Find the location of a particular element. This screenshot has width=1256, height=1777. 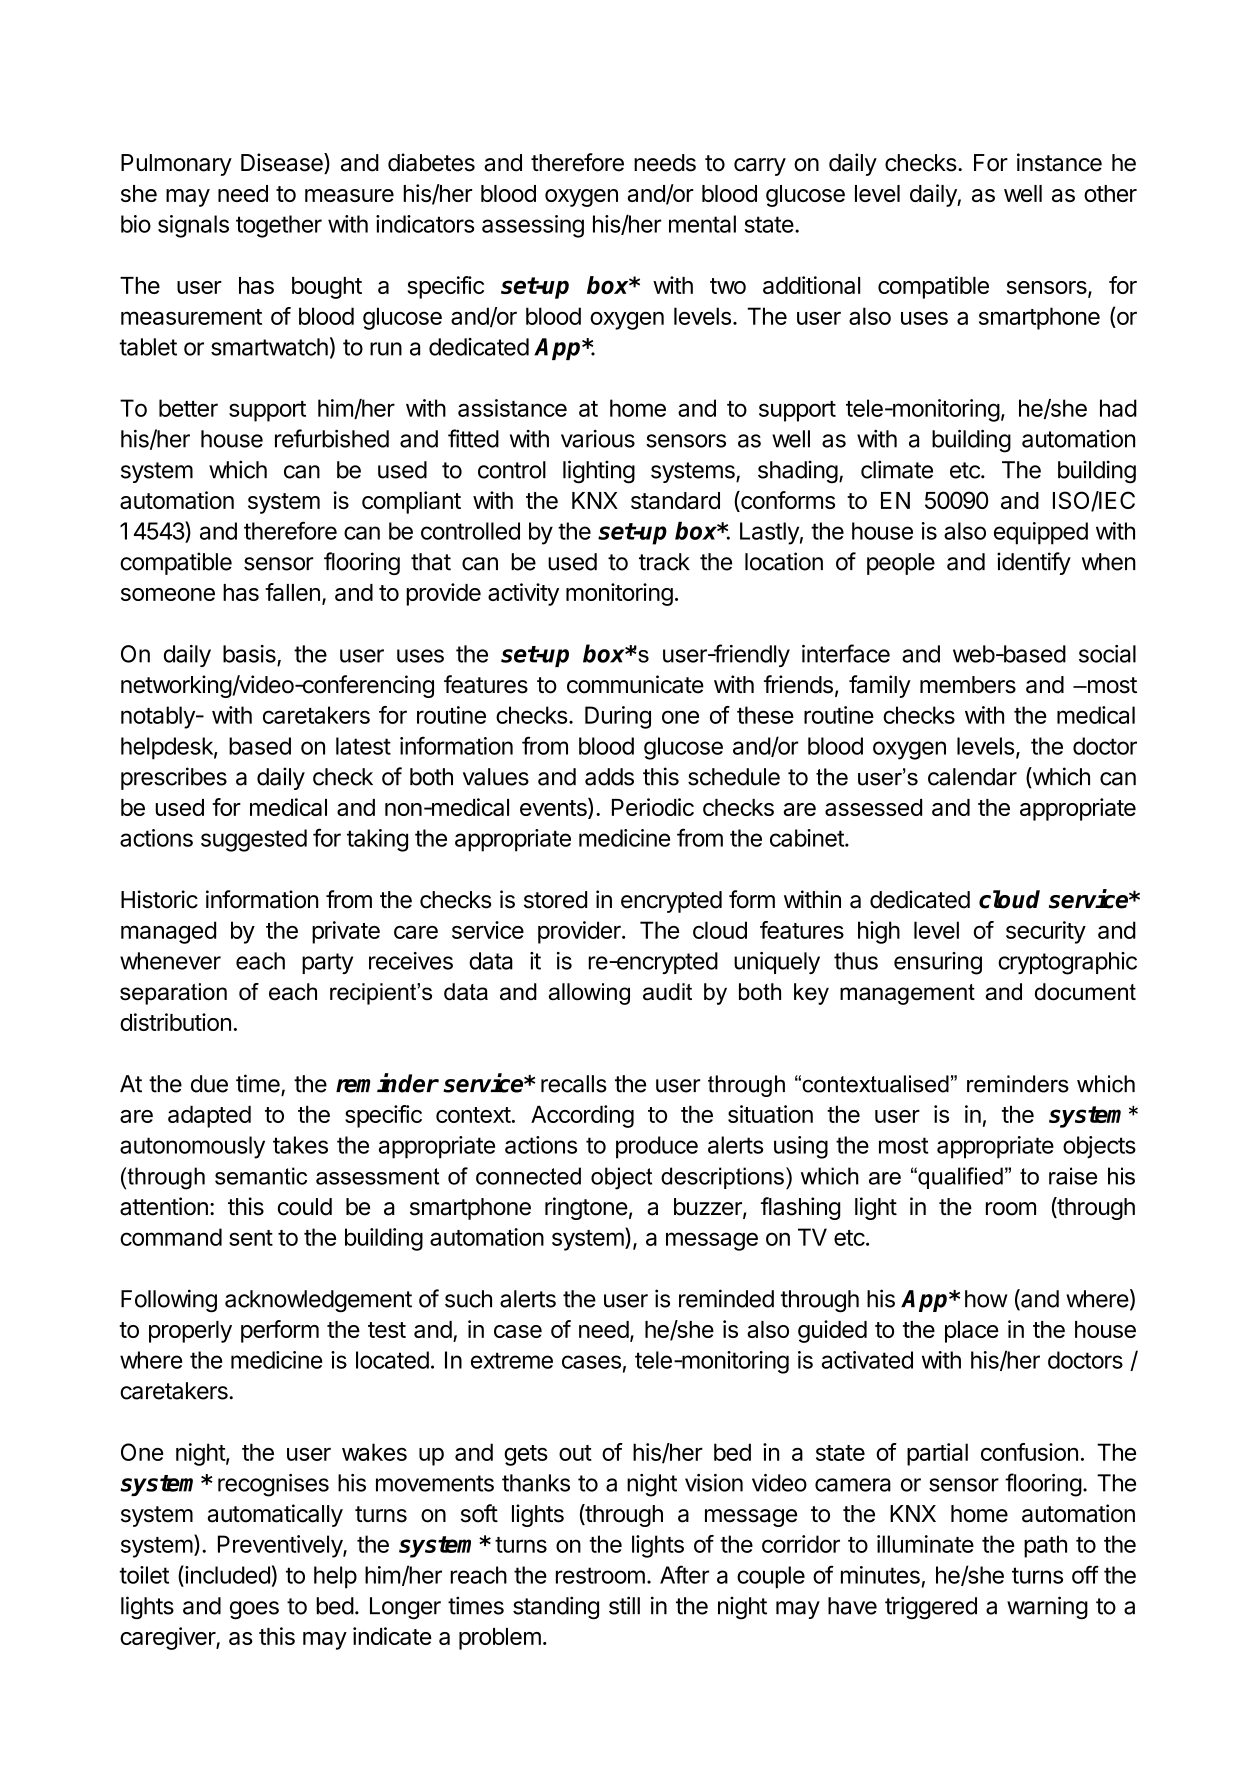

still is located at coordinates (624, 1605).
